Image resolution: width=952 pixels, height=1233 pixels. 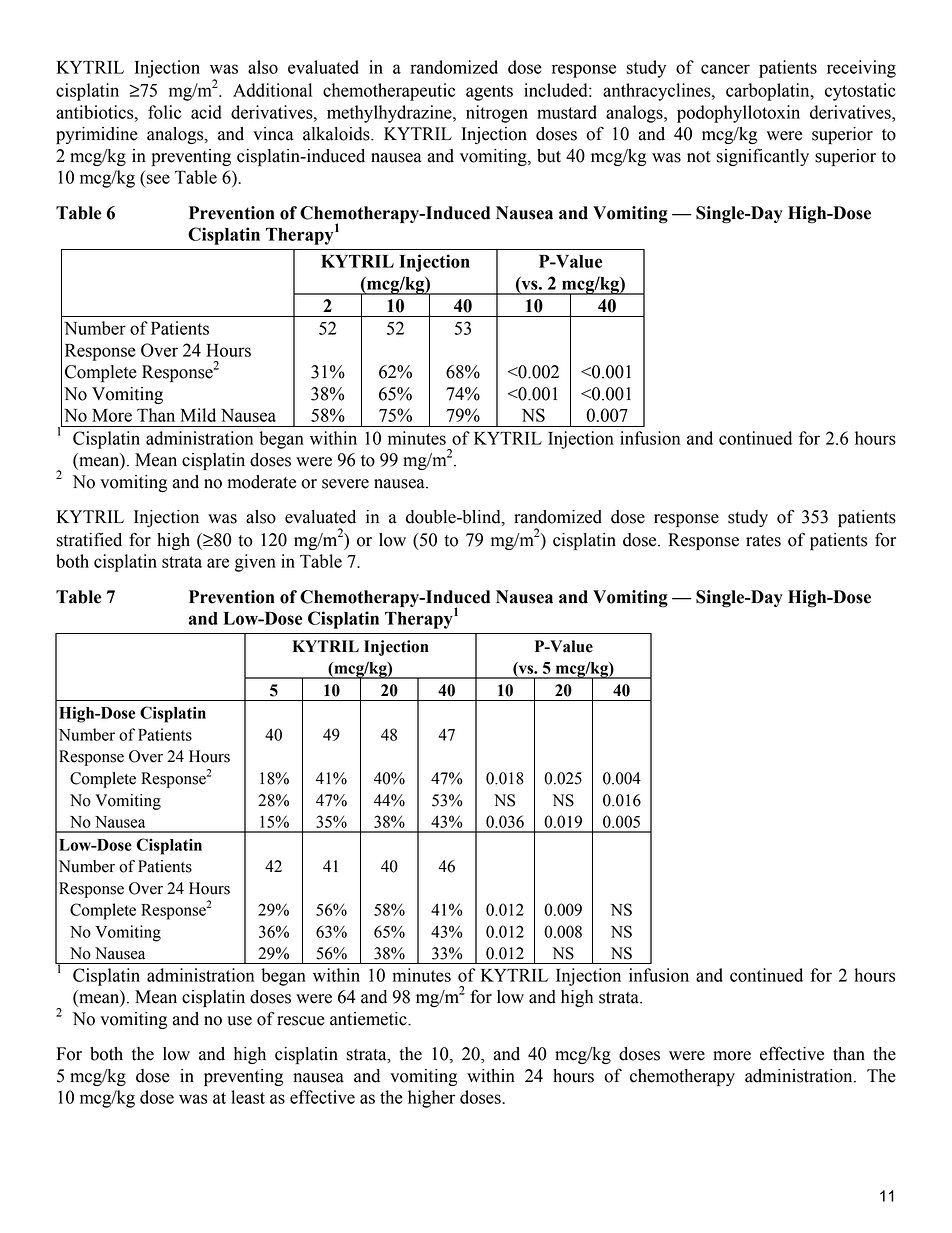 What do you see at coordinates (738, 114) in the screenshot?
I see `podophyllotoxin` at bounding box center [738, 114].
